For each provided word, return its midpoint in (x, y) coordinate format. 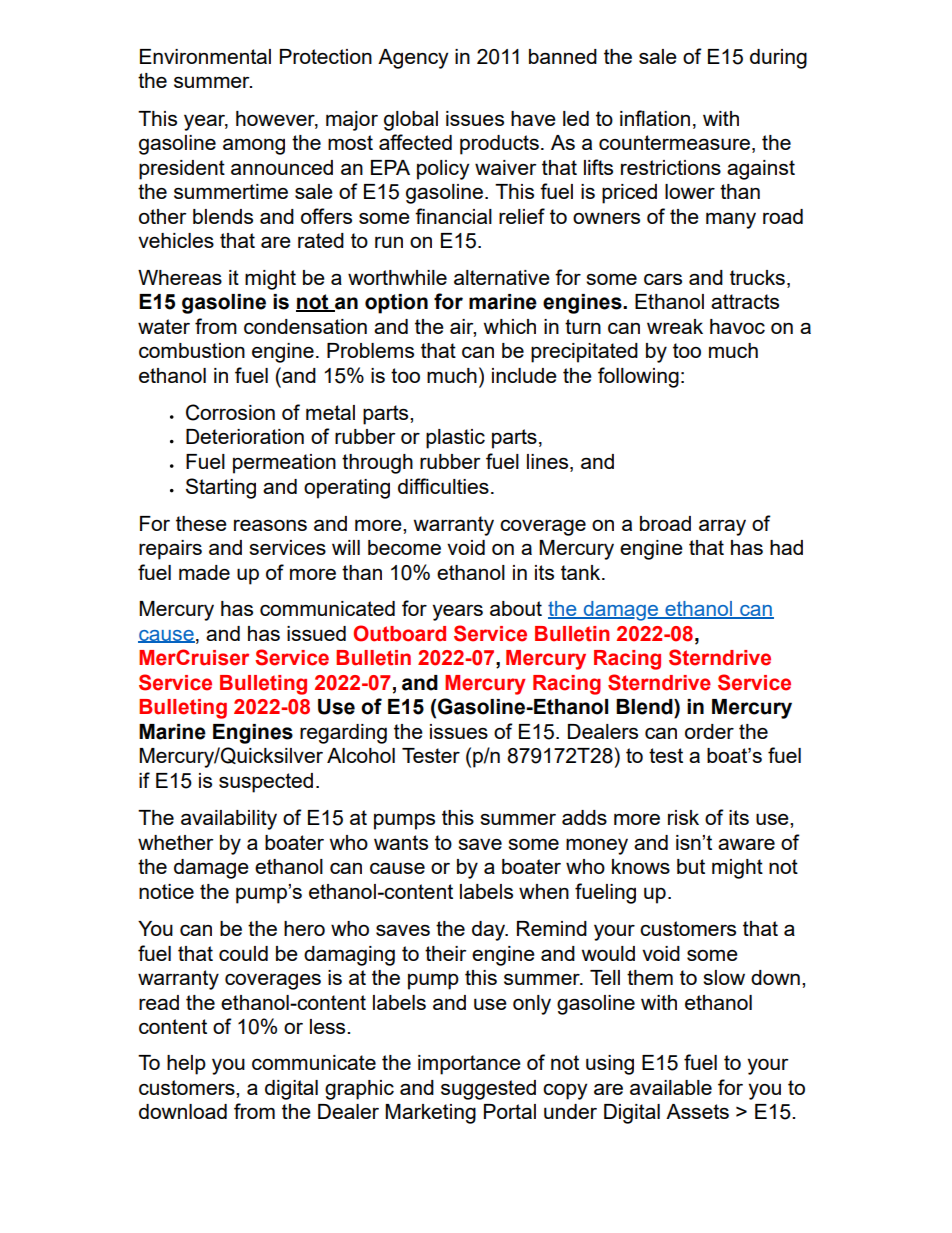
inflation (655, 118)
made (204, 572)
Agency (413, 59)
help (186, 1065)
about (516, 608)
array (722, 528)
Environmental (205, 56)
